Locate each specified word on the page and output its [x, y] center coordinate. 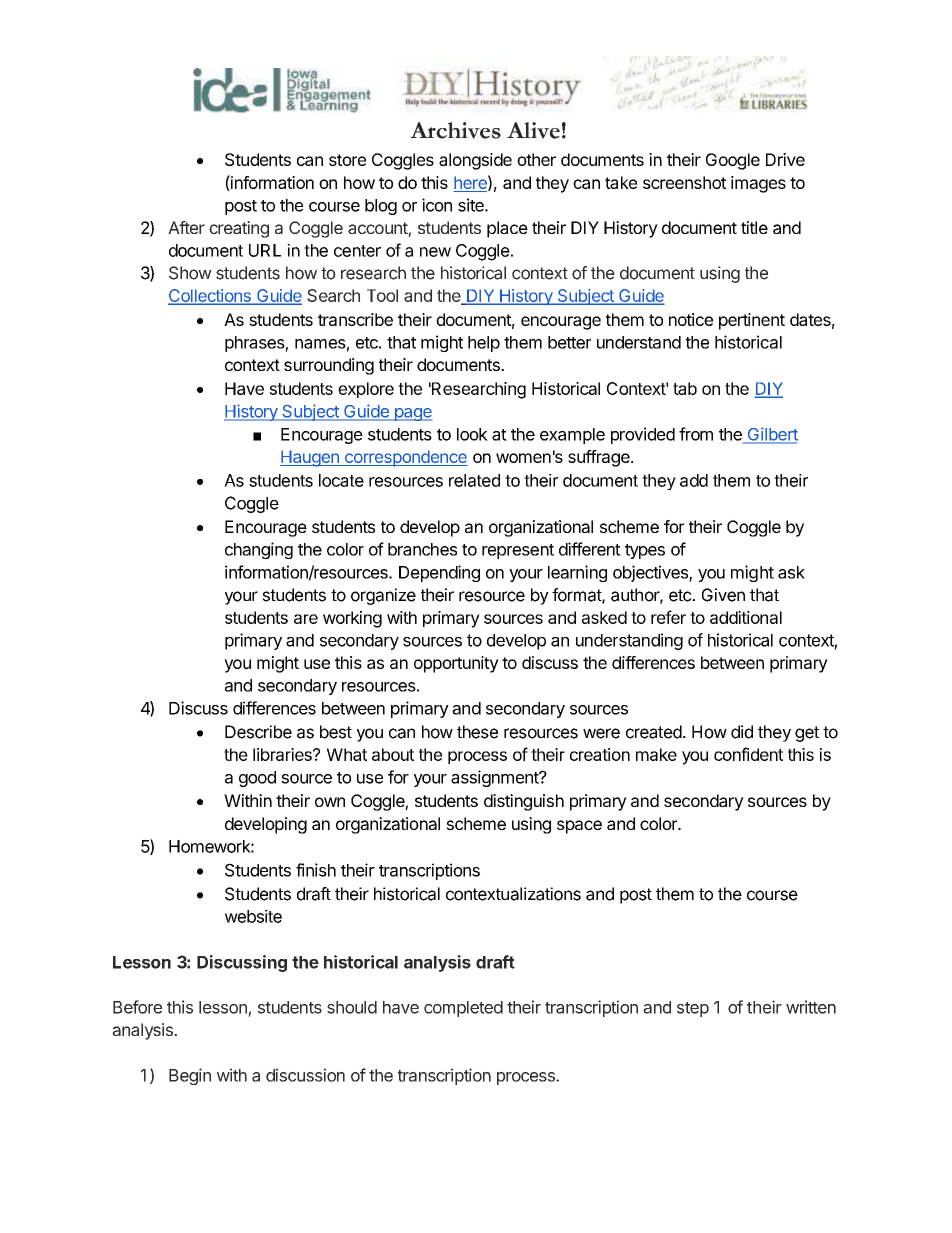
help [484, 344]
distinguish [524, 802]
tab [685, 388]
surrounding [329, 366]
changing [259, 550]
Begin [190, 1076]
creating [239, 229]
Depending [439, 573]
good [257, 779]
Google [733, 161]
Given [723, 595]
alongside [475, 161]
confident [748, 754]
